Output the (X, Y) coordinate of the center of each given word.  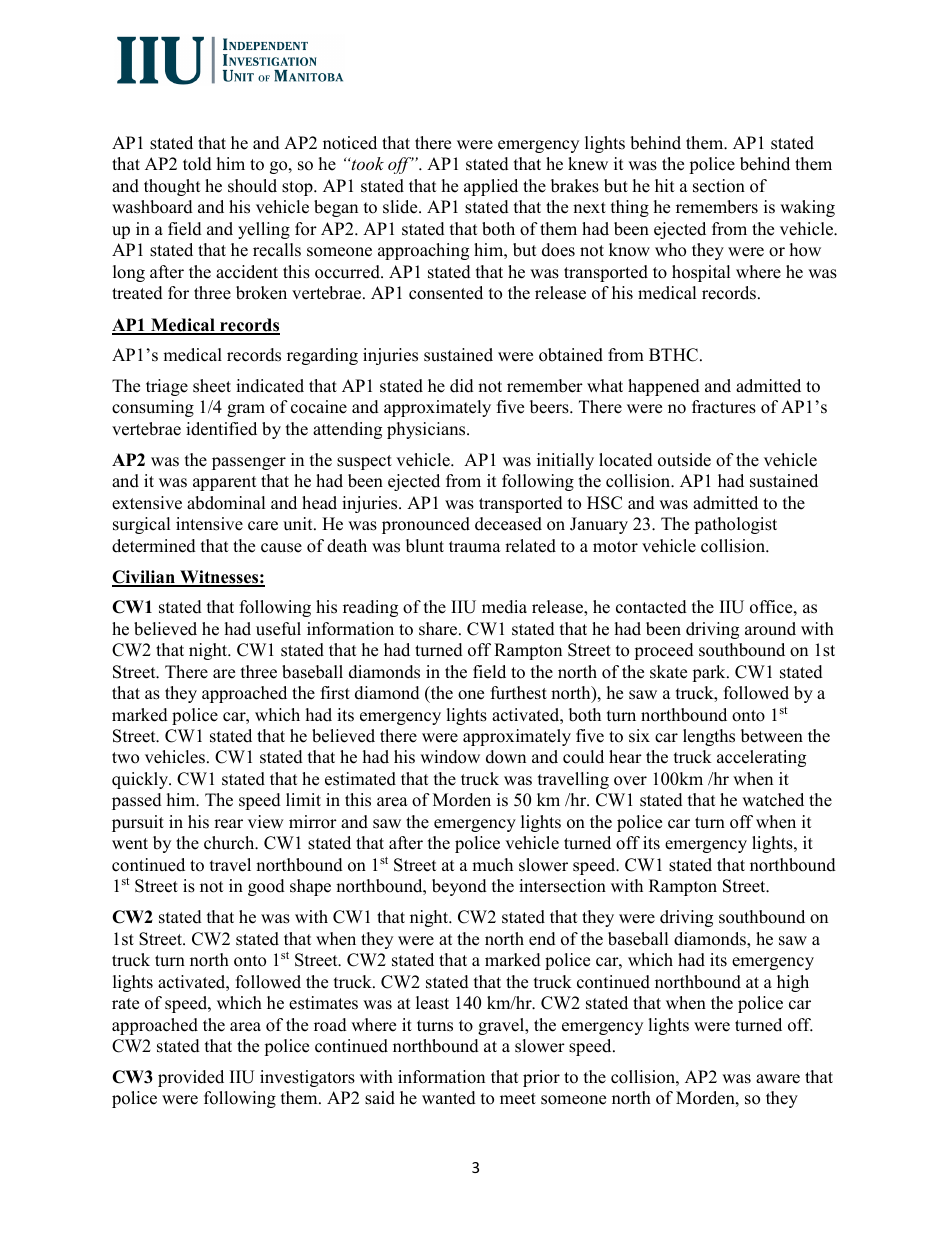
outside (684, 460)
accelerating (761, 758)
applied (491, 187)
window (450, 757)
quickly (141, 780)
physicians (427, 430)
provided (191, 1078)
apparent (225, 483)
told (197, 164)
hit (665, 185)
